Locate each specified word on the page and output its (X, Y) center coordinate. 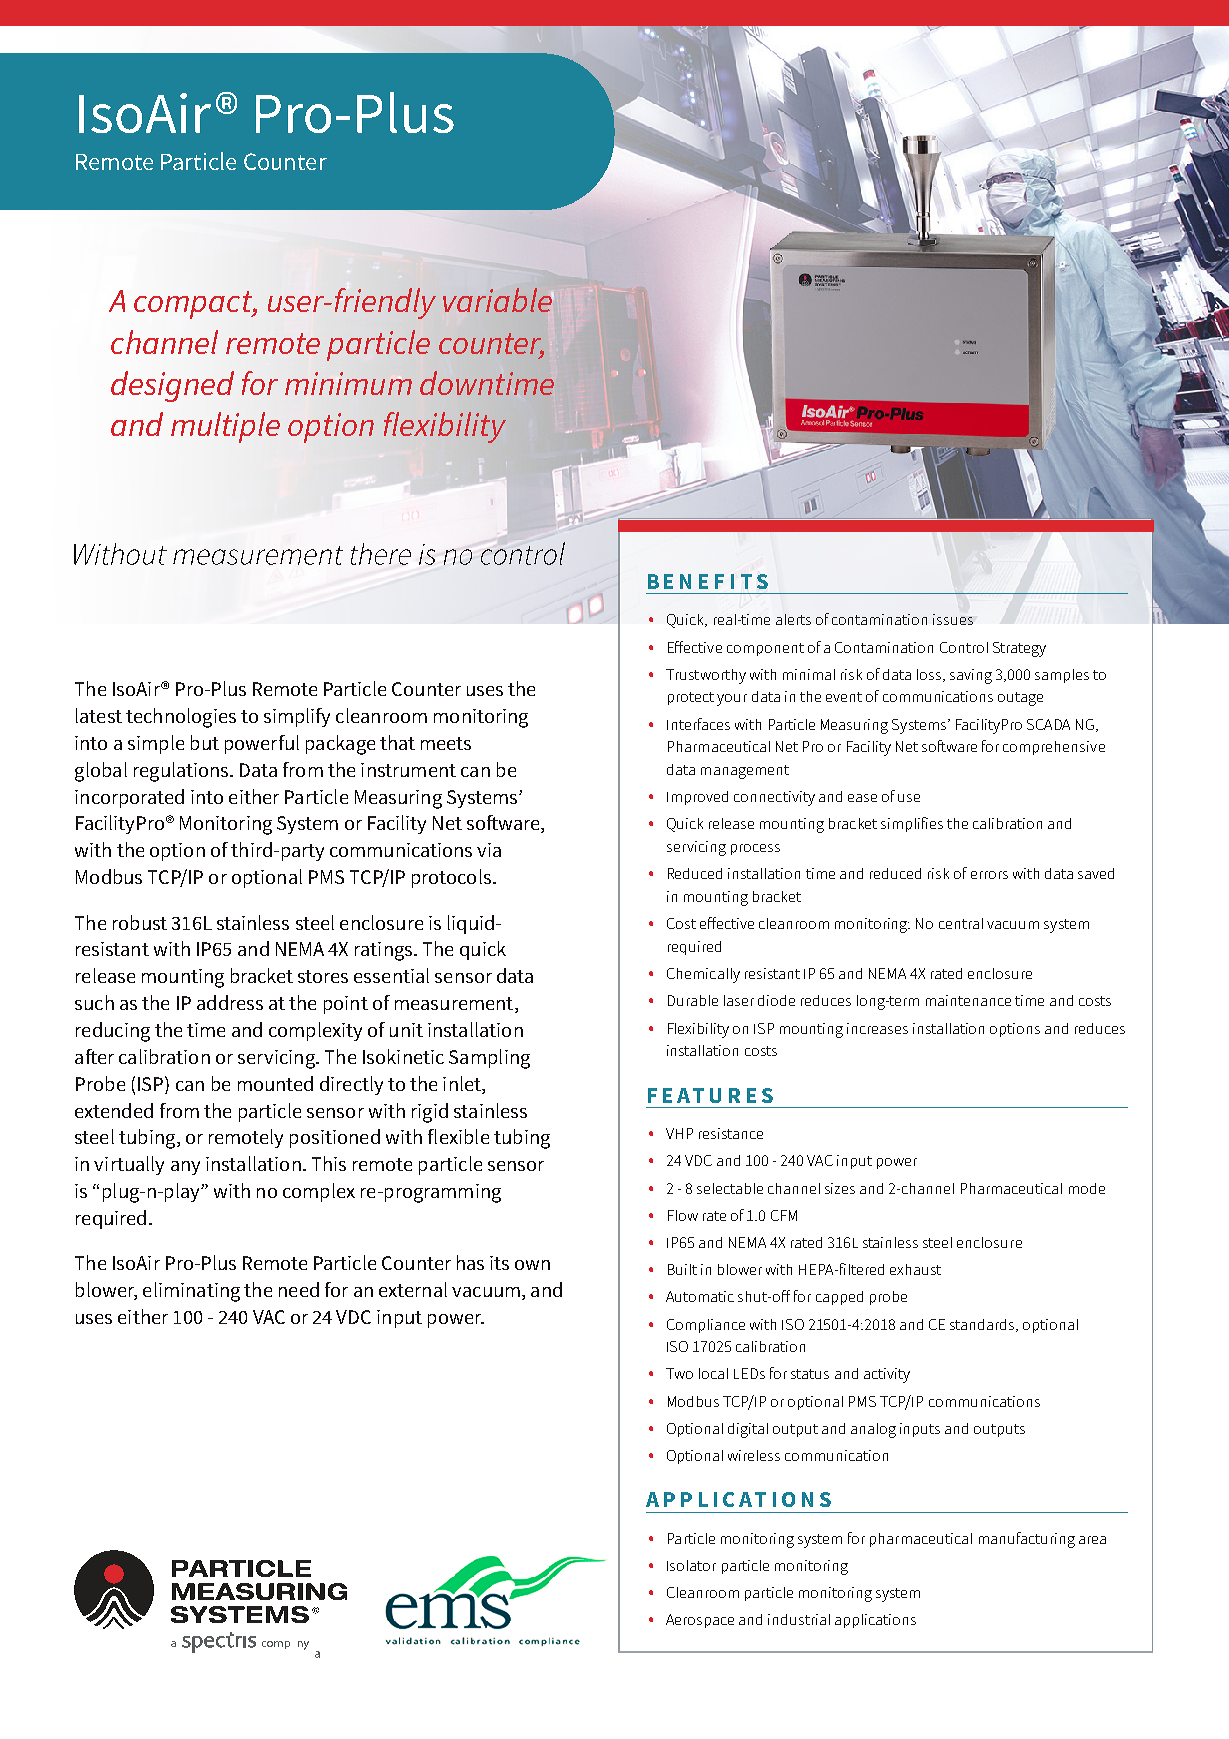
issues (953, 619)
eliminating (191, 1292)
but (205, 742)
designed (172, 386)
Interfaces (698, 724)
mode (1087, 1188)
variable (497, 300)
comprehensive (1054, 748)
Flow (683, 1215)
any (185, 1168)
